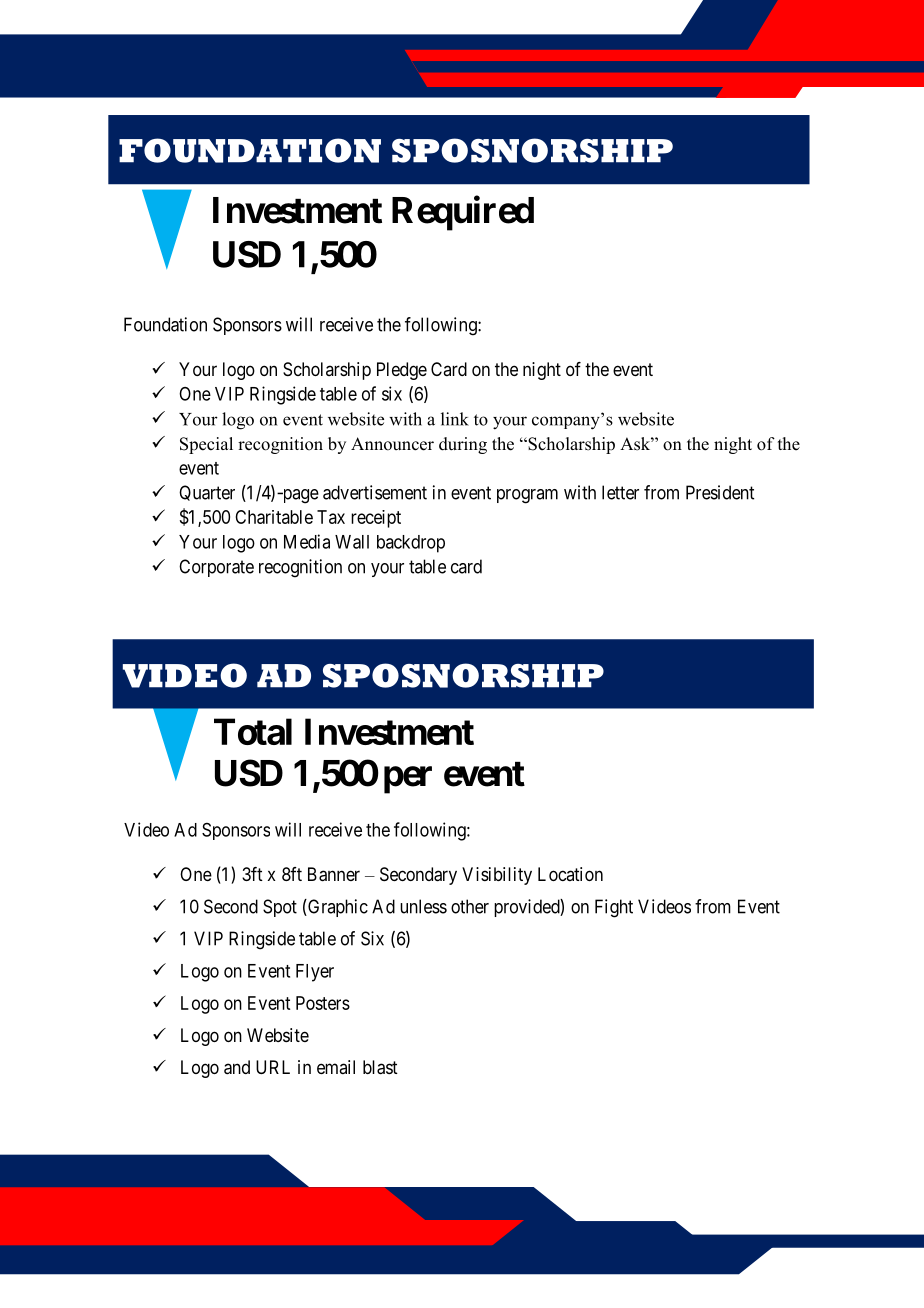 The width and height of the document is (924, 1308). What do you see at coordinates (216, 568) in the document?
I see `Corporate` at bounding box center [216, 568].
